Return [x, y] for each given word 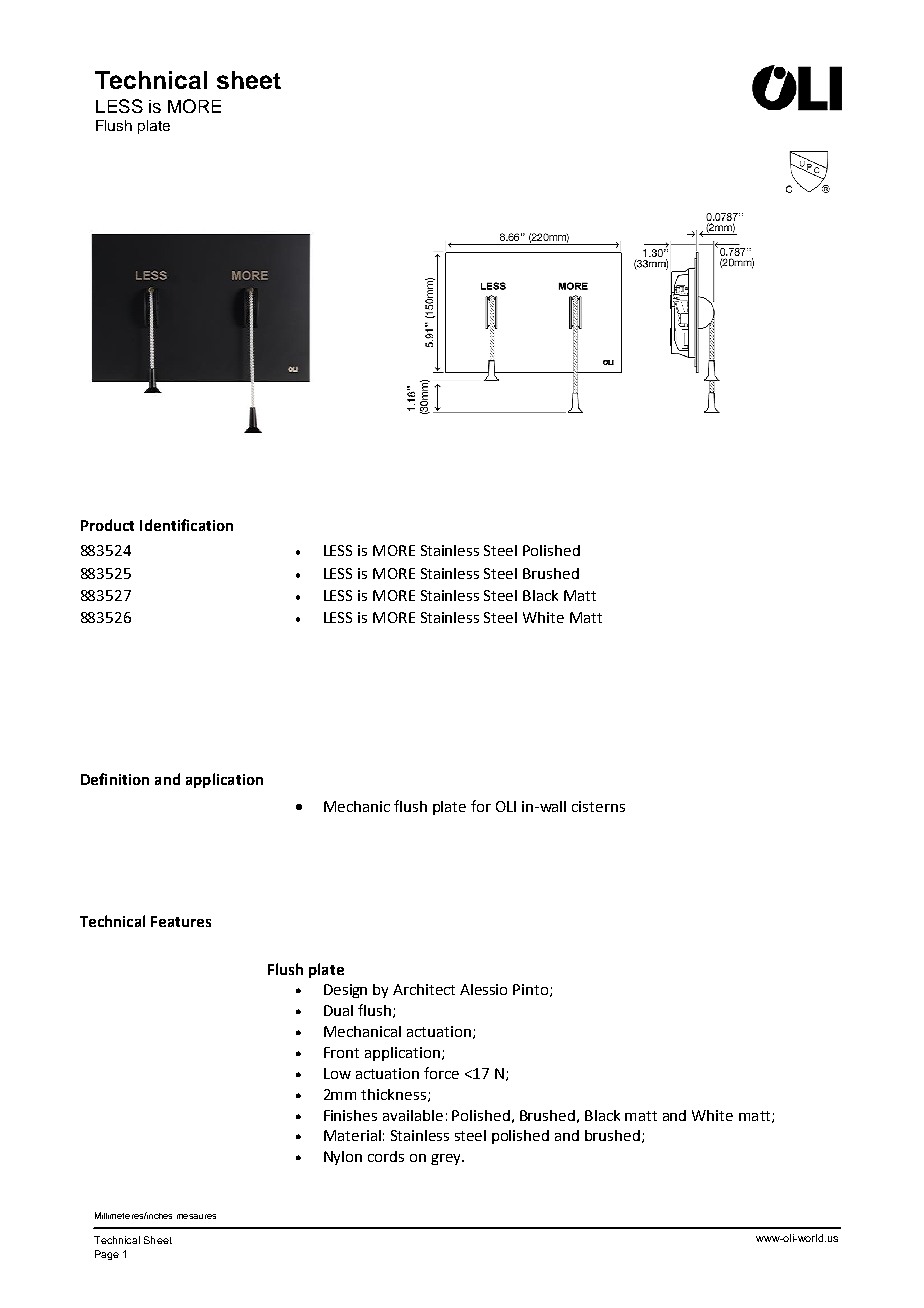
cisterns [598, 806]
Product [107, 525]
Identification [186, 525]
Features [181, 921]
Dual [338, 1010]
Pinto [532, 990]
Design [345, 991]
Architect [424, 989]
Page [107, 1255]
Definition [115, 779]
